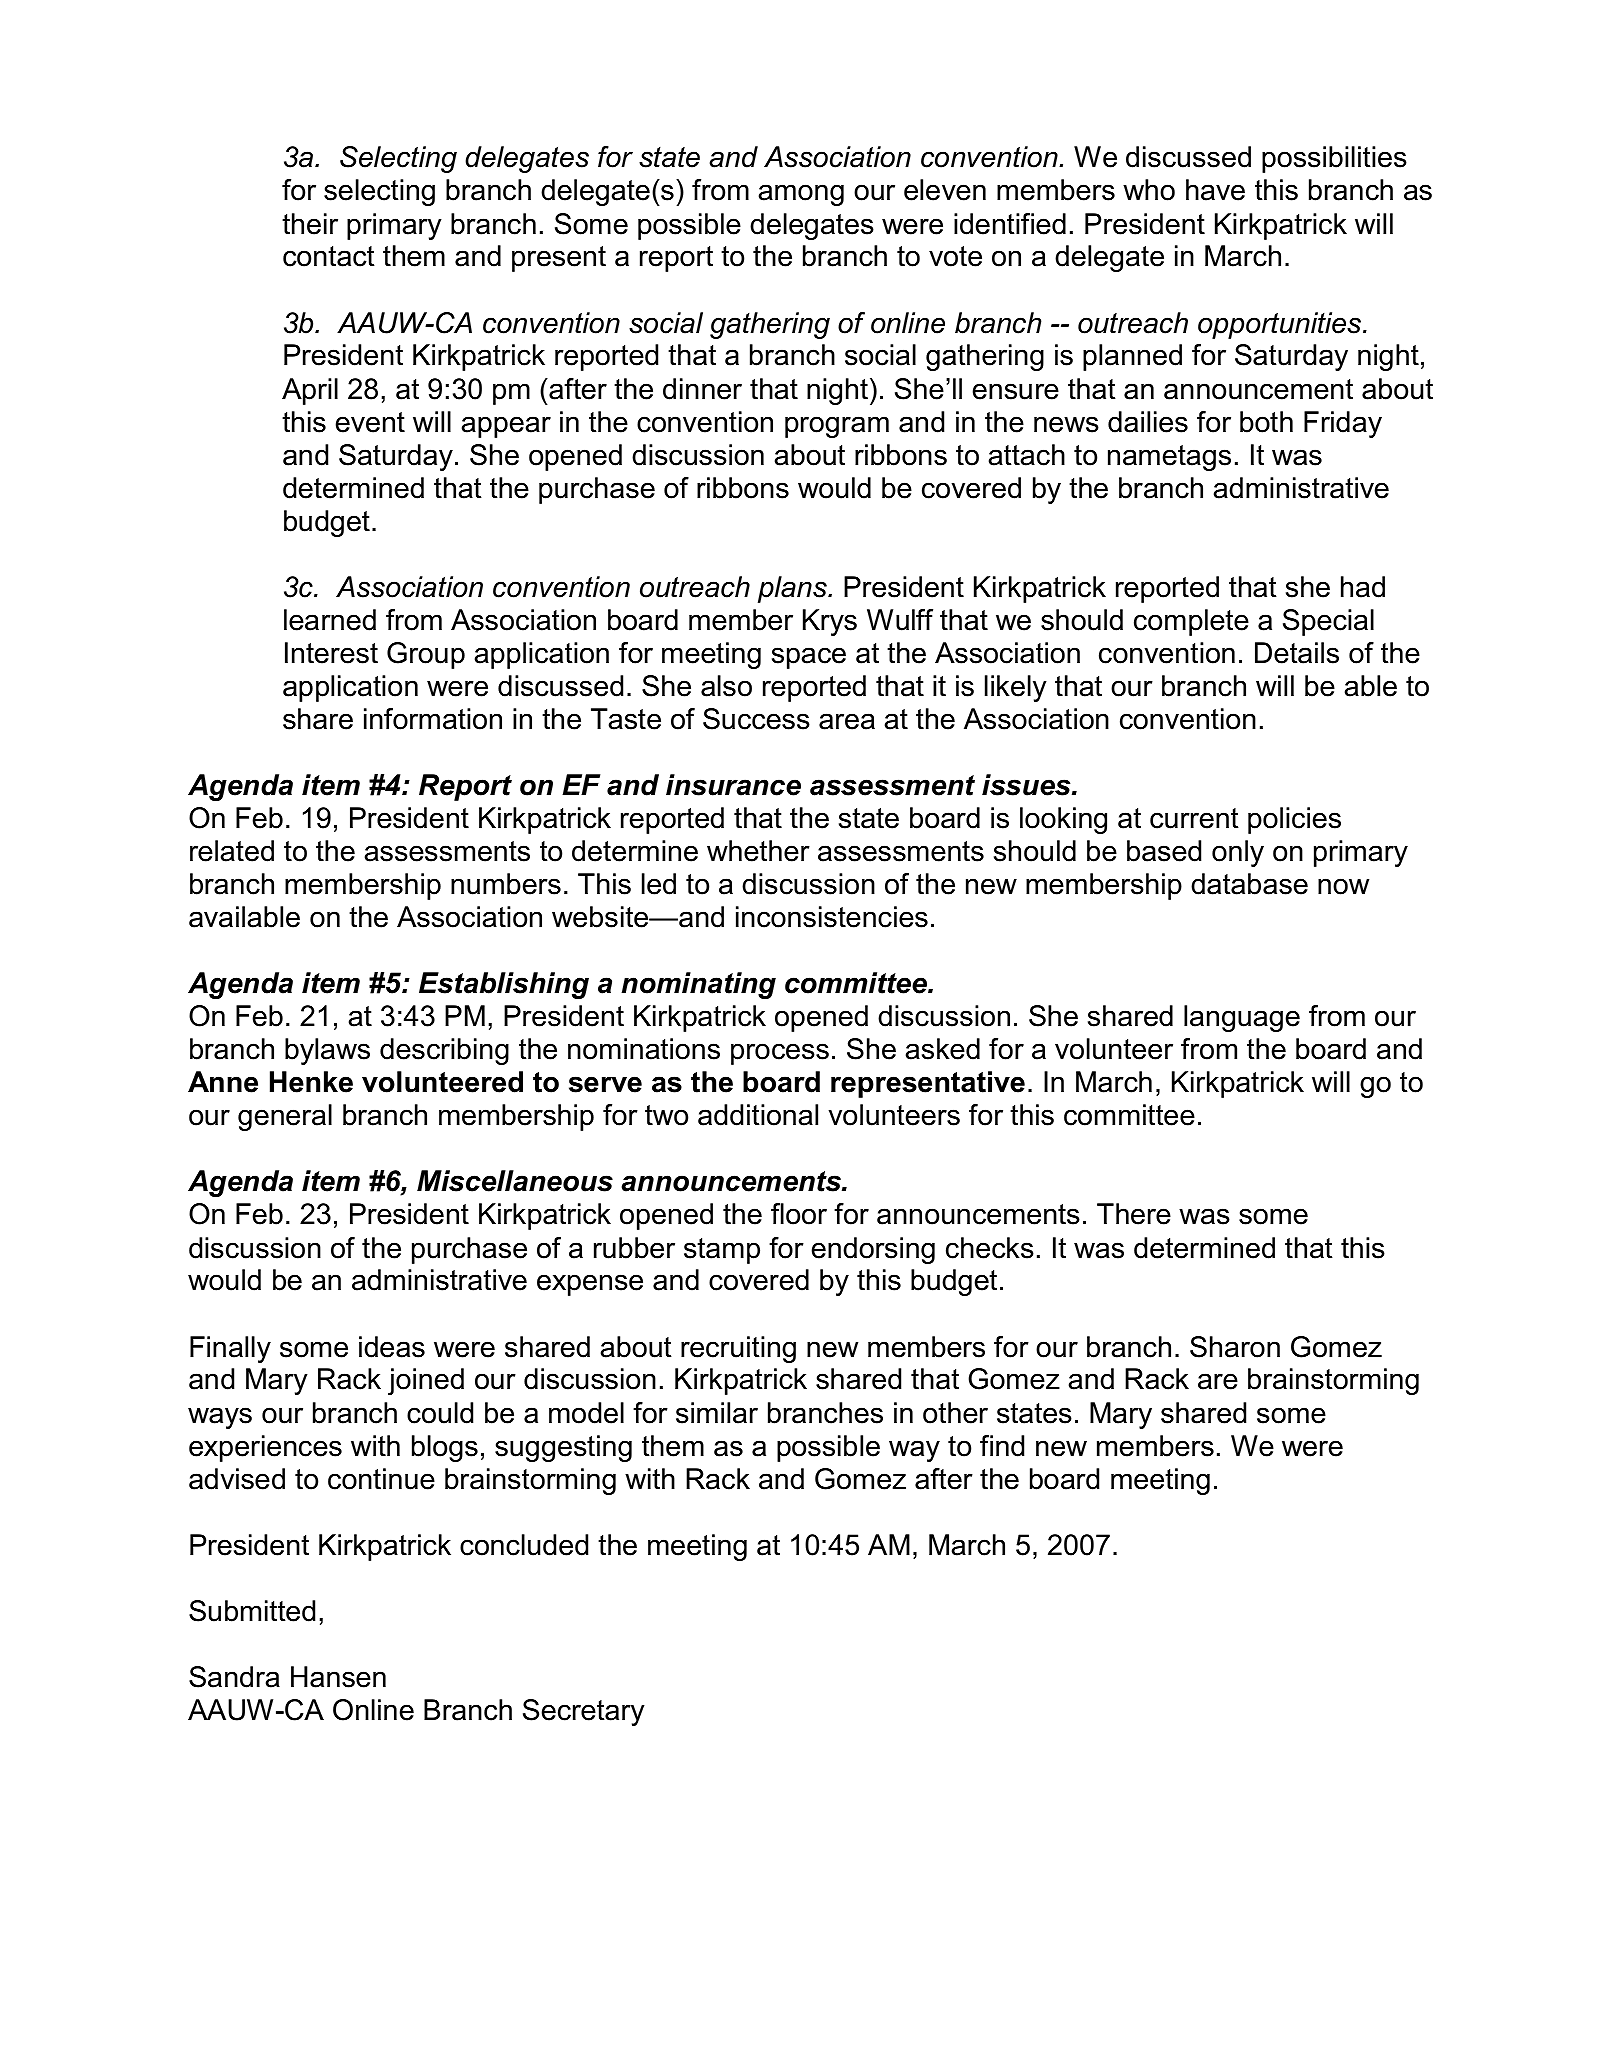 The height and width of the screenshot is (2068, 1598). What do you see at coordinates (801, 195) in the screenshot?
I see `among` at bounding box center [801, 195].
